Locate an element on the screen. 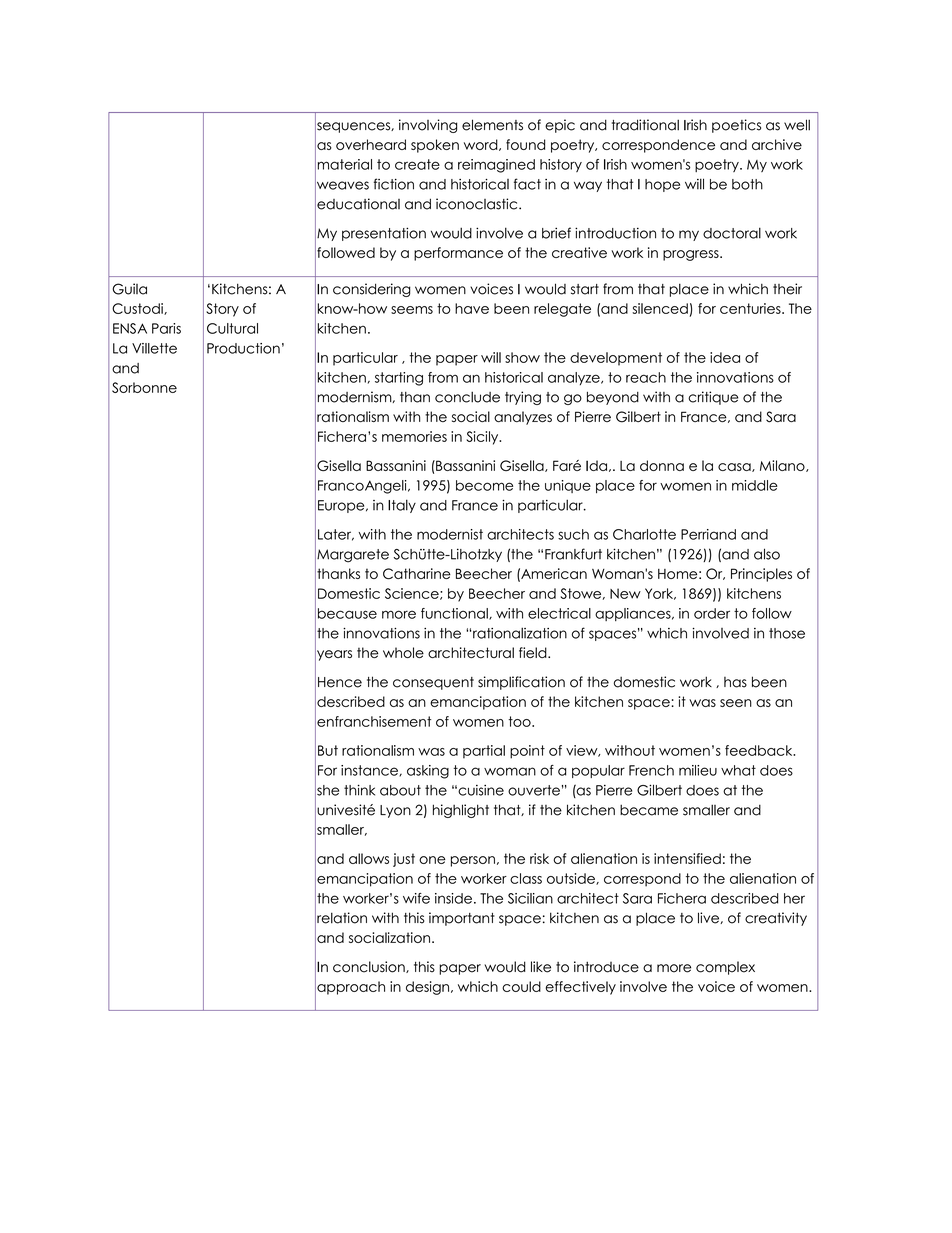 The height and width of the screenshot is (1233, 952). Production is located at coordinates (243, 348).
